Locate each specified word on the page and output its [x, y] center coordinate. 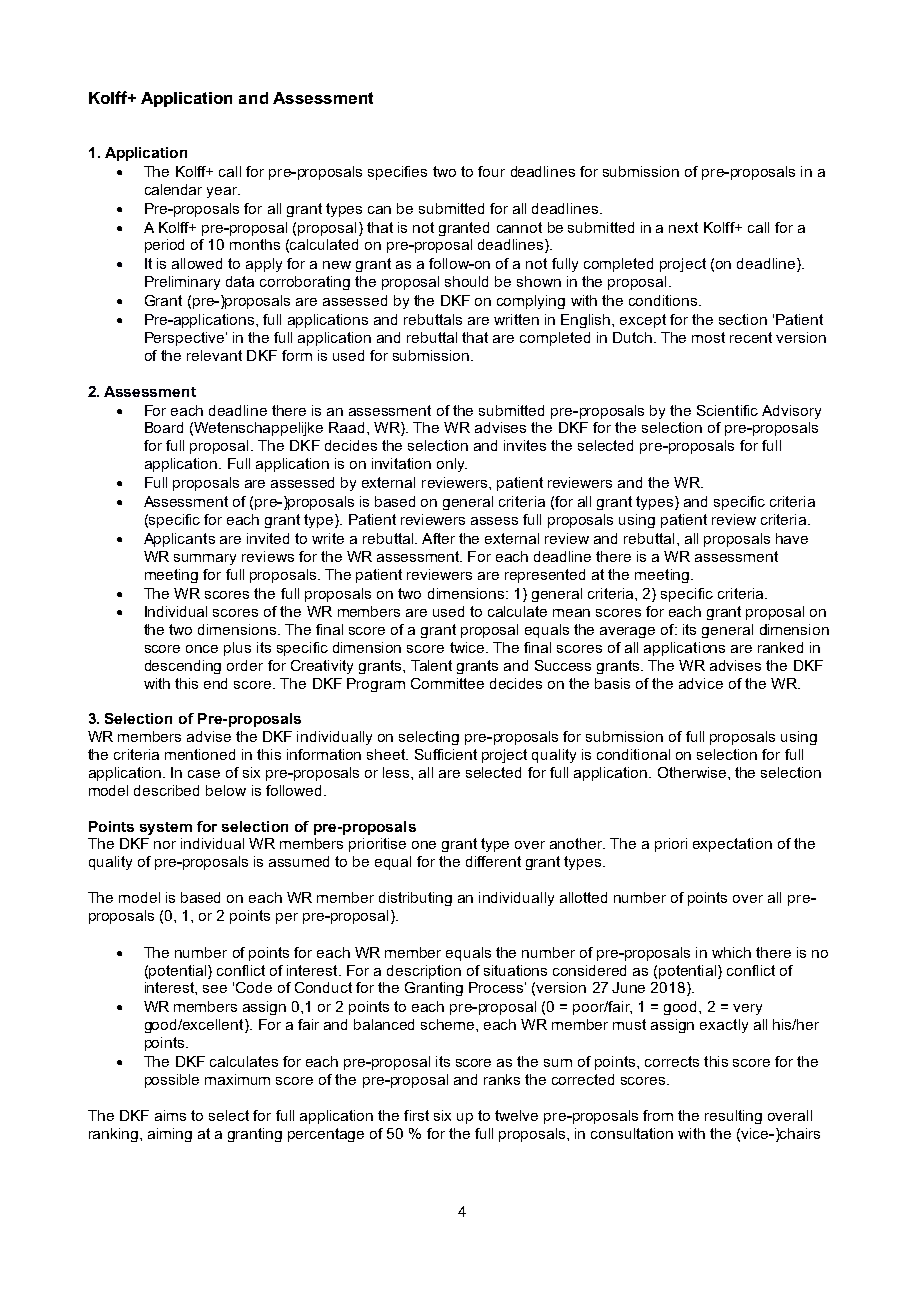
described [166, 790]
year [223, 192]
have [792, 538]
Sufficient [446, 754]
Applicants [179, 540]
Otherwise [693, 772]
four [491, 171]
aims [170, 1115]
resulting [733, 1117]
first [416, 1115]
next [683, 227]
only [452, 465]
